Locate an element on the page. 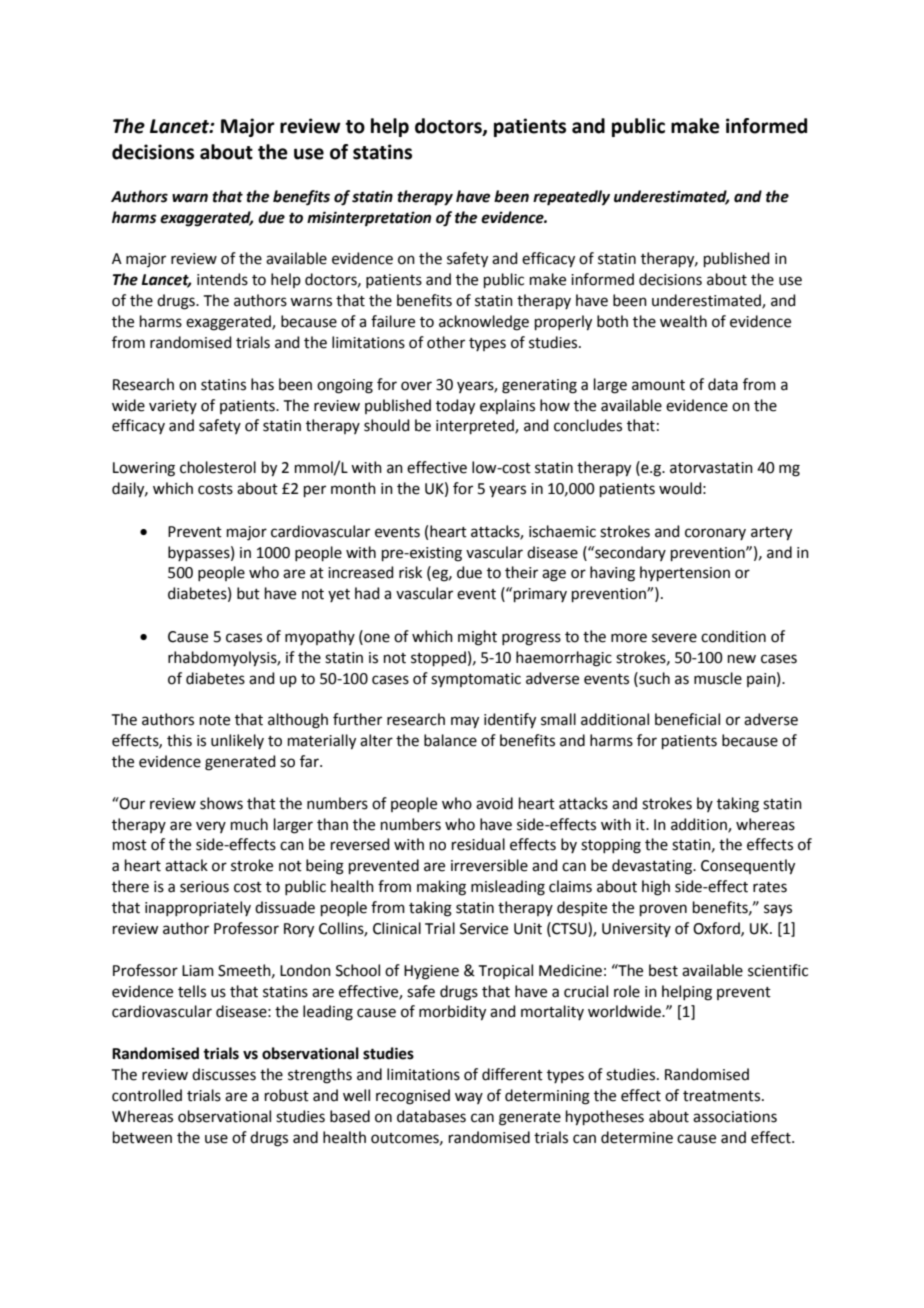  intends is located at coordinates (222, 279).
